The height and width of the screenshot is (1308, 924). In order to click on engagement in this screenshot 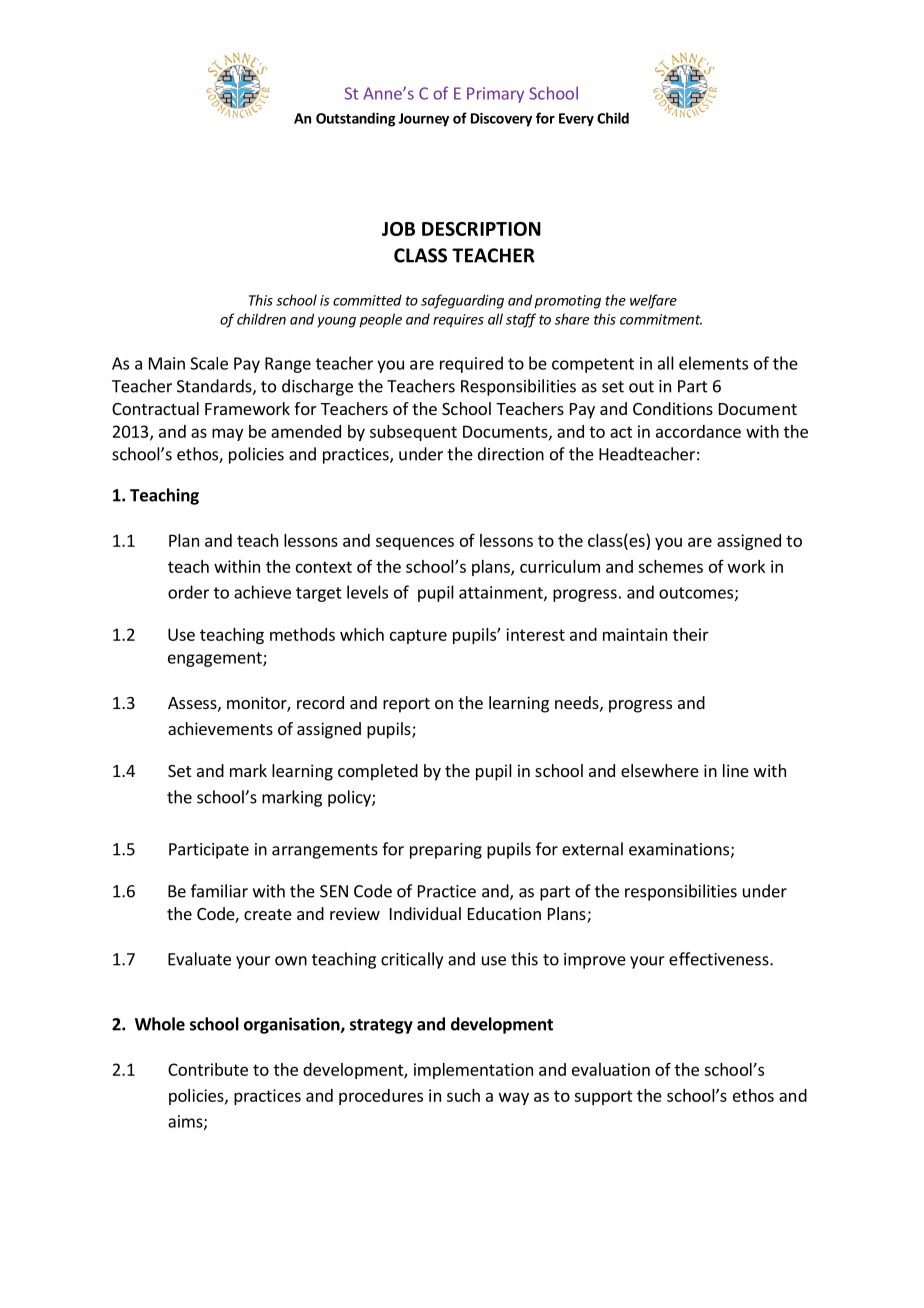, I will do `click(216, 659)`.
